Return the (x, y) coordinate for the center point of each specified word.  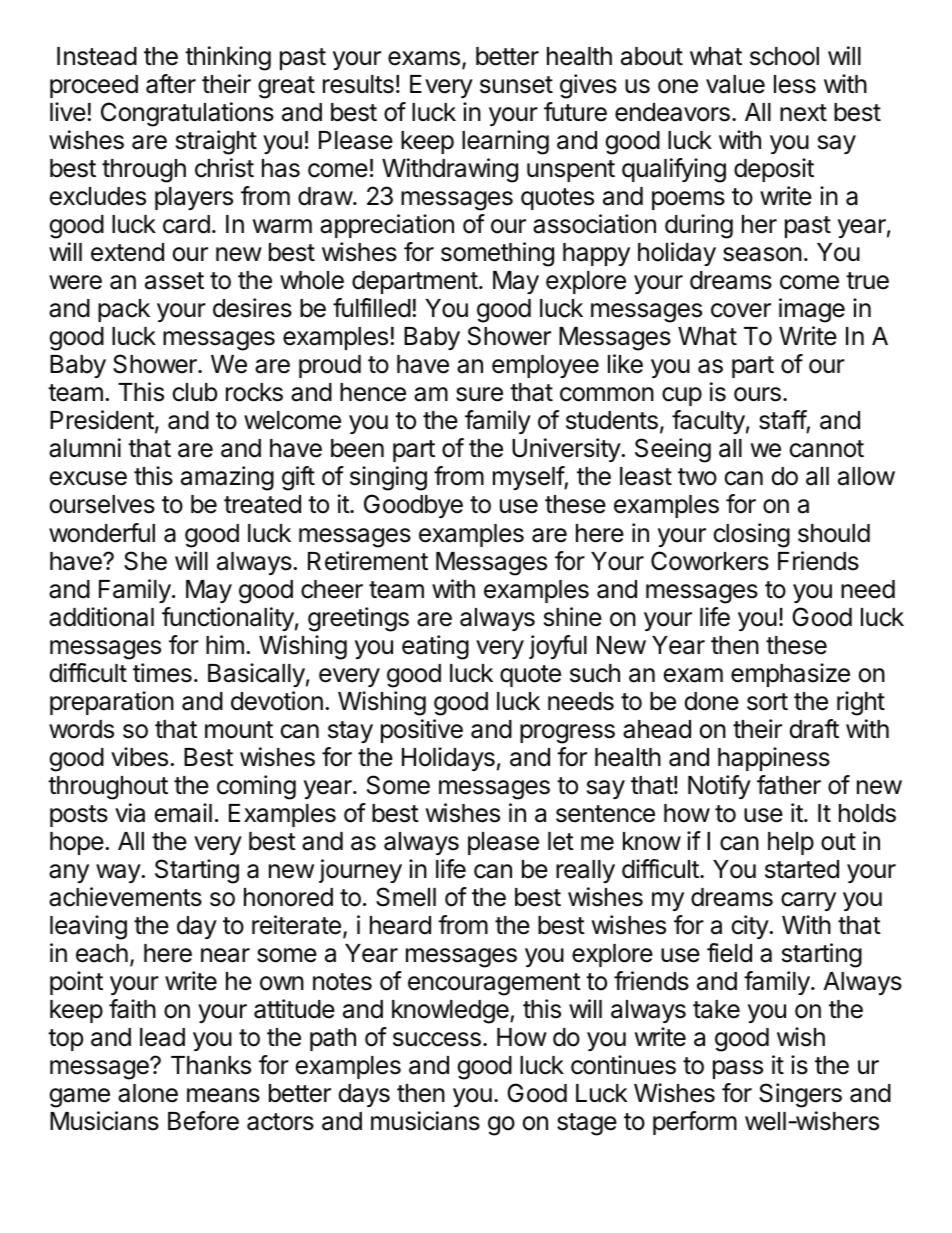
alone (148, 1093)
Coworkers (710, 561)
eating (435, 647)
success (437, 1039)
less (795, 84)
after (171, 84)
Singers (800, 1095)
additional (101, 617)
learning (505, 142)
